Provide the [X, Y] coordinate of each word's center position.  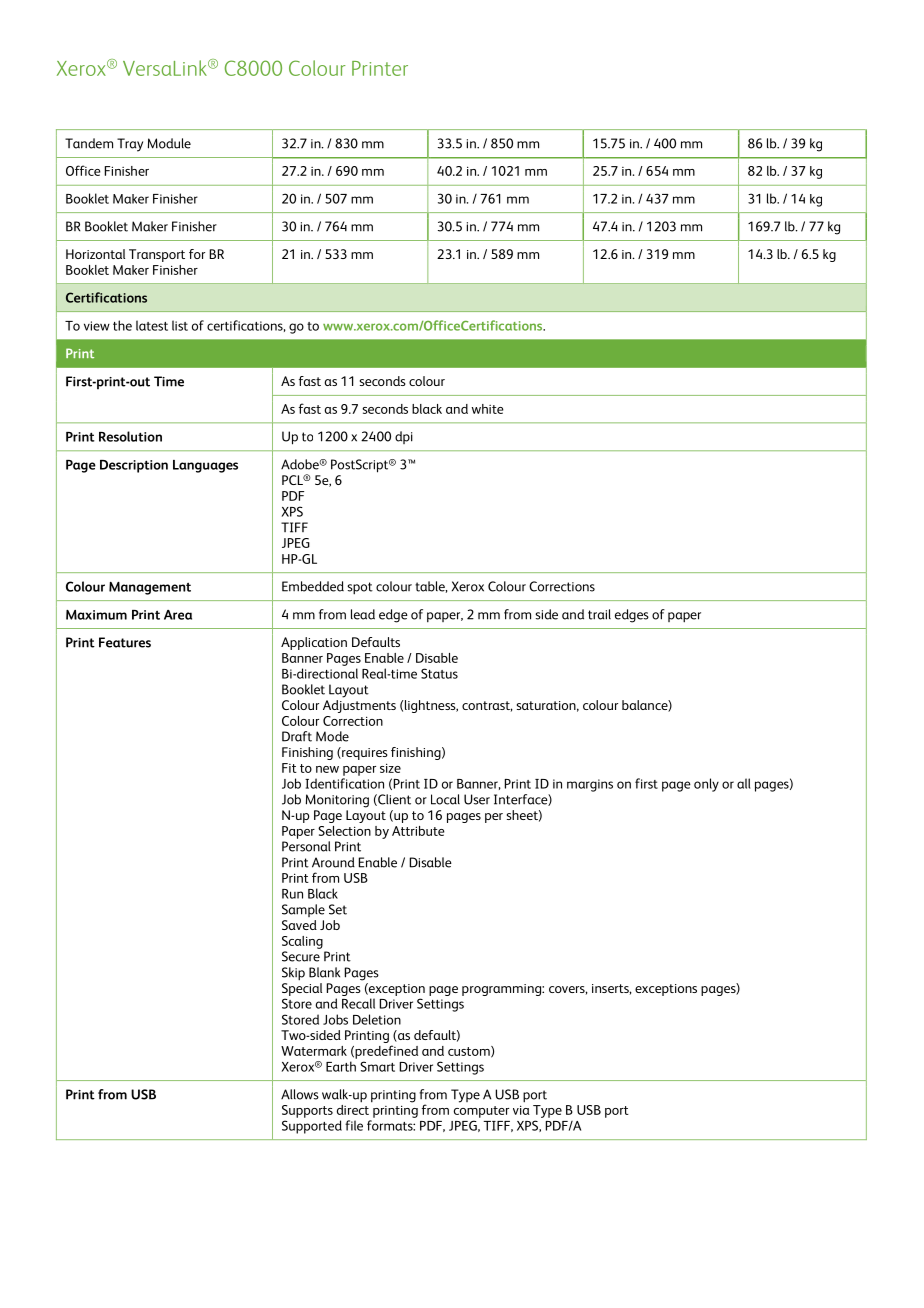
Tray [130, 145]
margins [590, 785]
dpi [404, 437]
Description [134, 466]
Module [169, 143]
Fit [289, 768]
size [390, 768]
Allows [300, 1094]
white [488, 409]
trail [599, 614]
